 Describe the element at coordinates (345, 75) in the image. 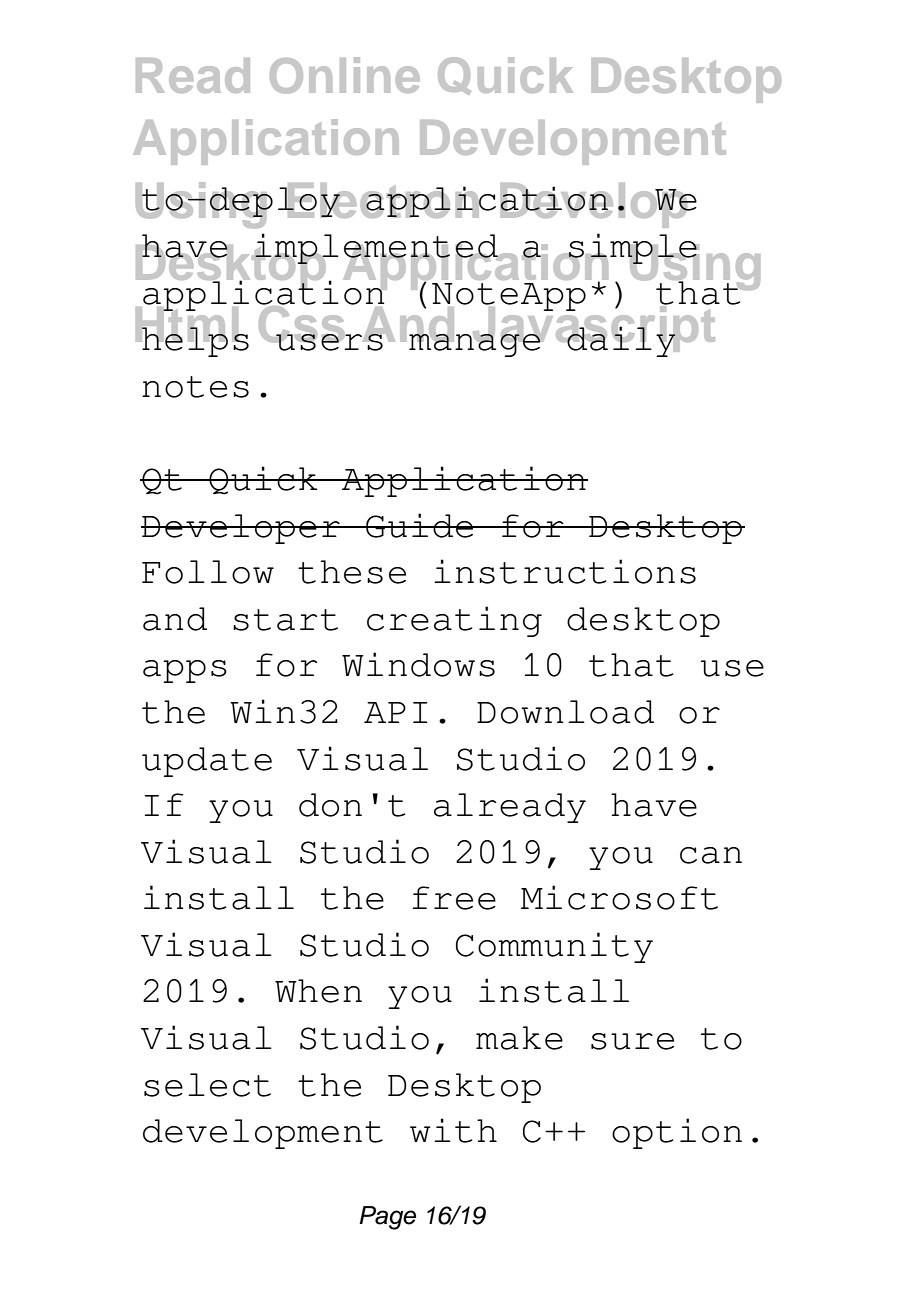

I see `Online` at that location.
